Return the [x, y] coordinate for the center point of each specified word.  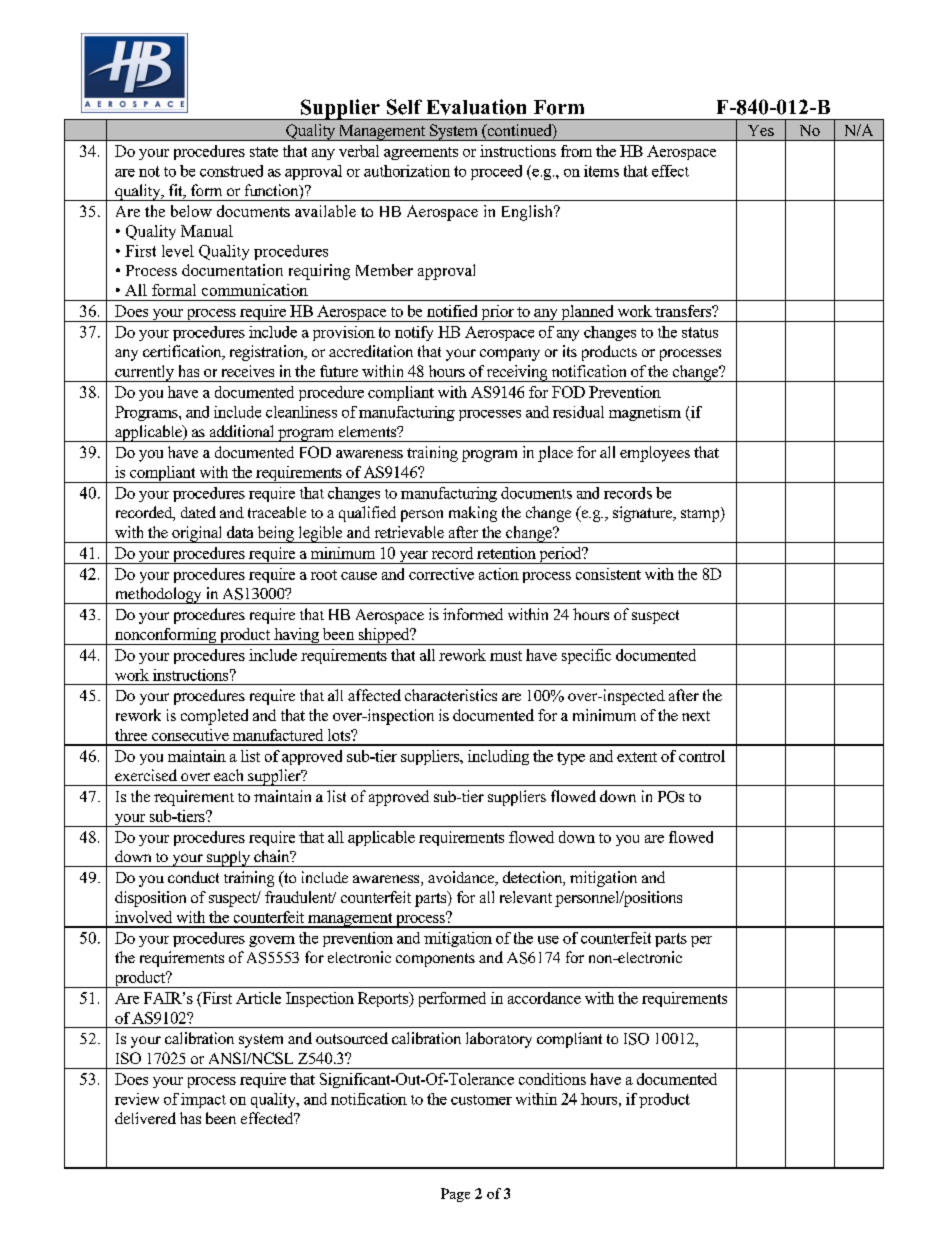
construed [231, 171]
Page [455, 1195]
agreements [421, 153]
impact [203, 1100]
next [696, 716]
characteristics [451, 695]
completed [214, 717]
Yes [761, 130]
